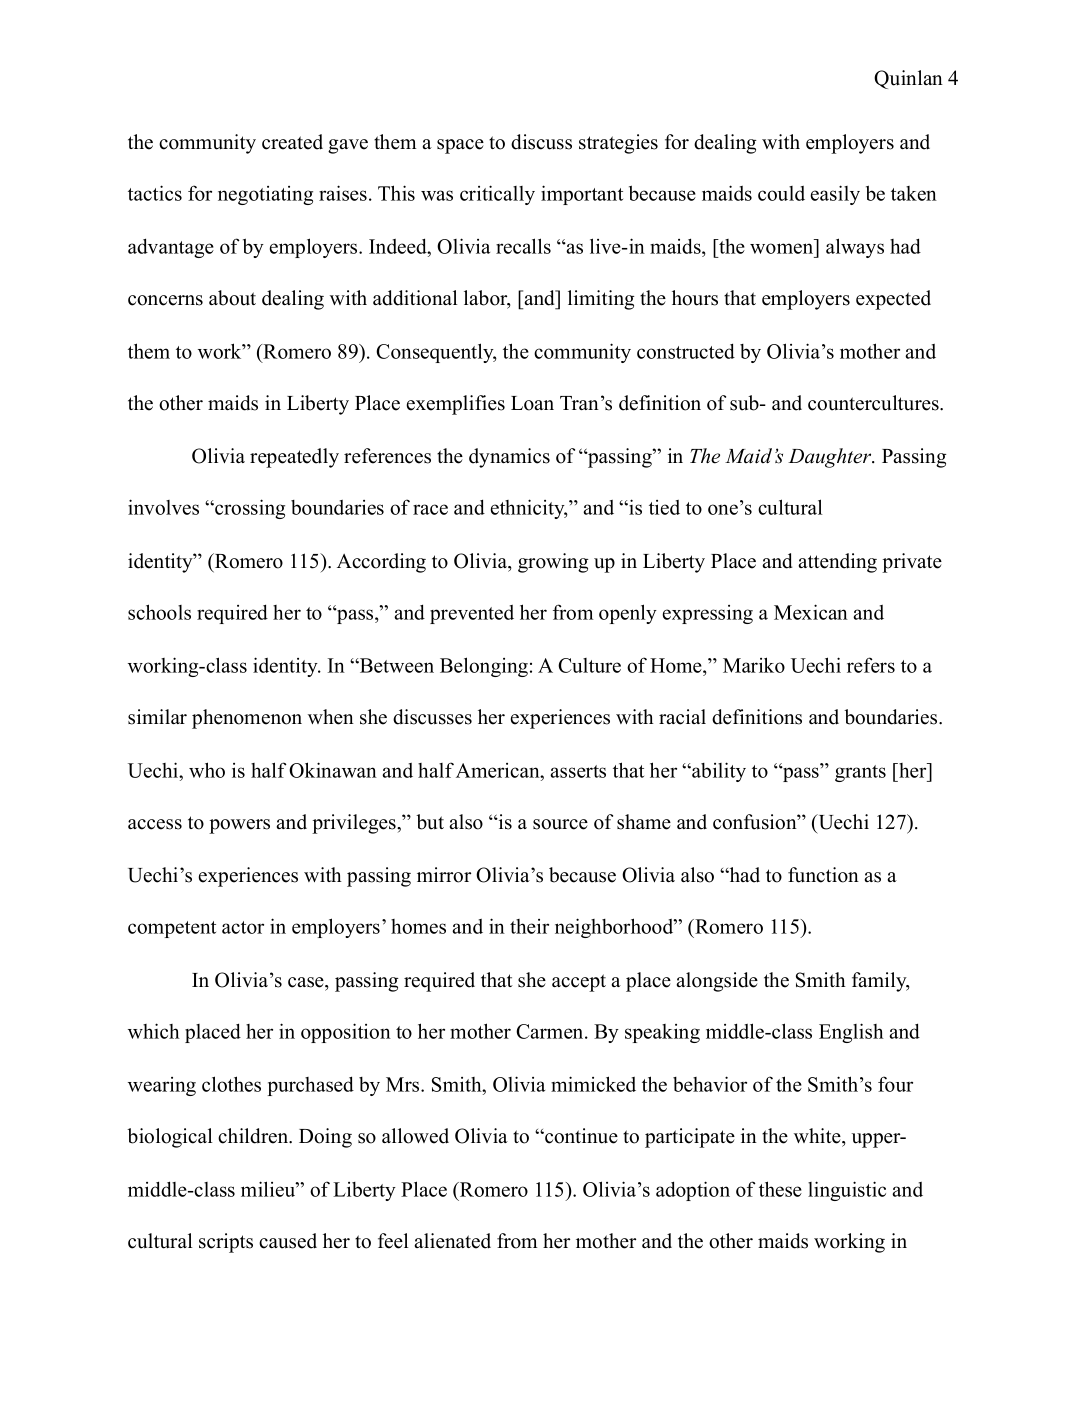 This screenshot has width=1087, height=1406. What do you see at coordinates (460, 146) in the screenshot?
I see `space` at bounding box center [460, 146].
